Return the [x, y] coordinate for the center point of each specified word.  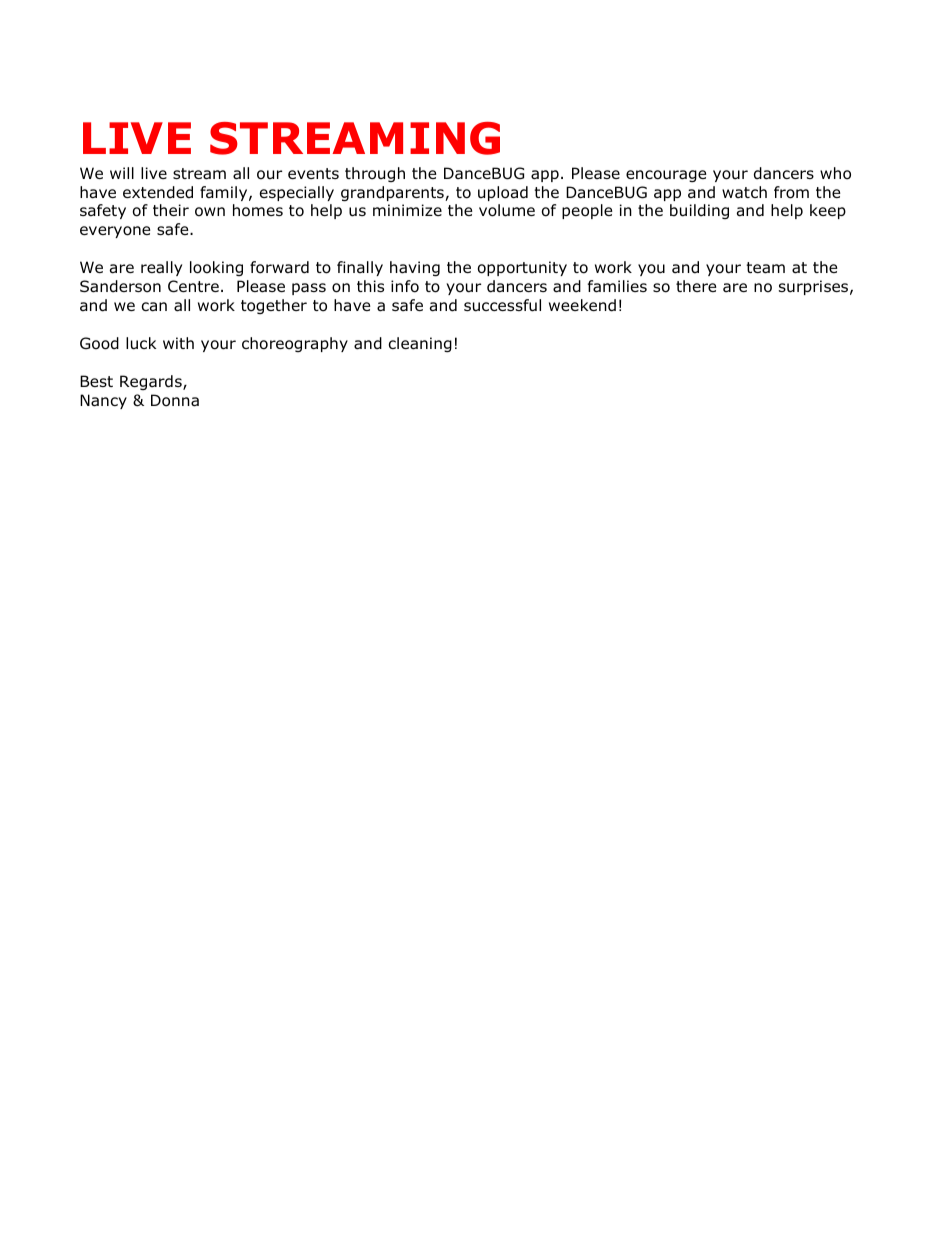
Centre [193, 286]
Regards [152, 382]
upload [503, 193]
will [122, 173]
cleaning [420, 344]
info [405, 286]
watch [744, 192]
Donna [175, 400]
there [696, 286]
